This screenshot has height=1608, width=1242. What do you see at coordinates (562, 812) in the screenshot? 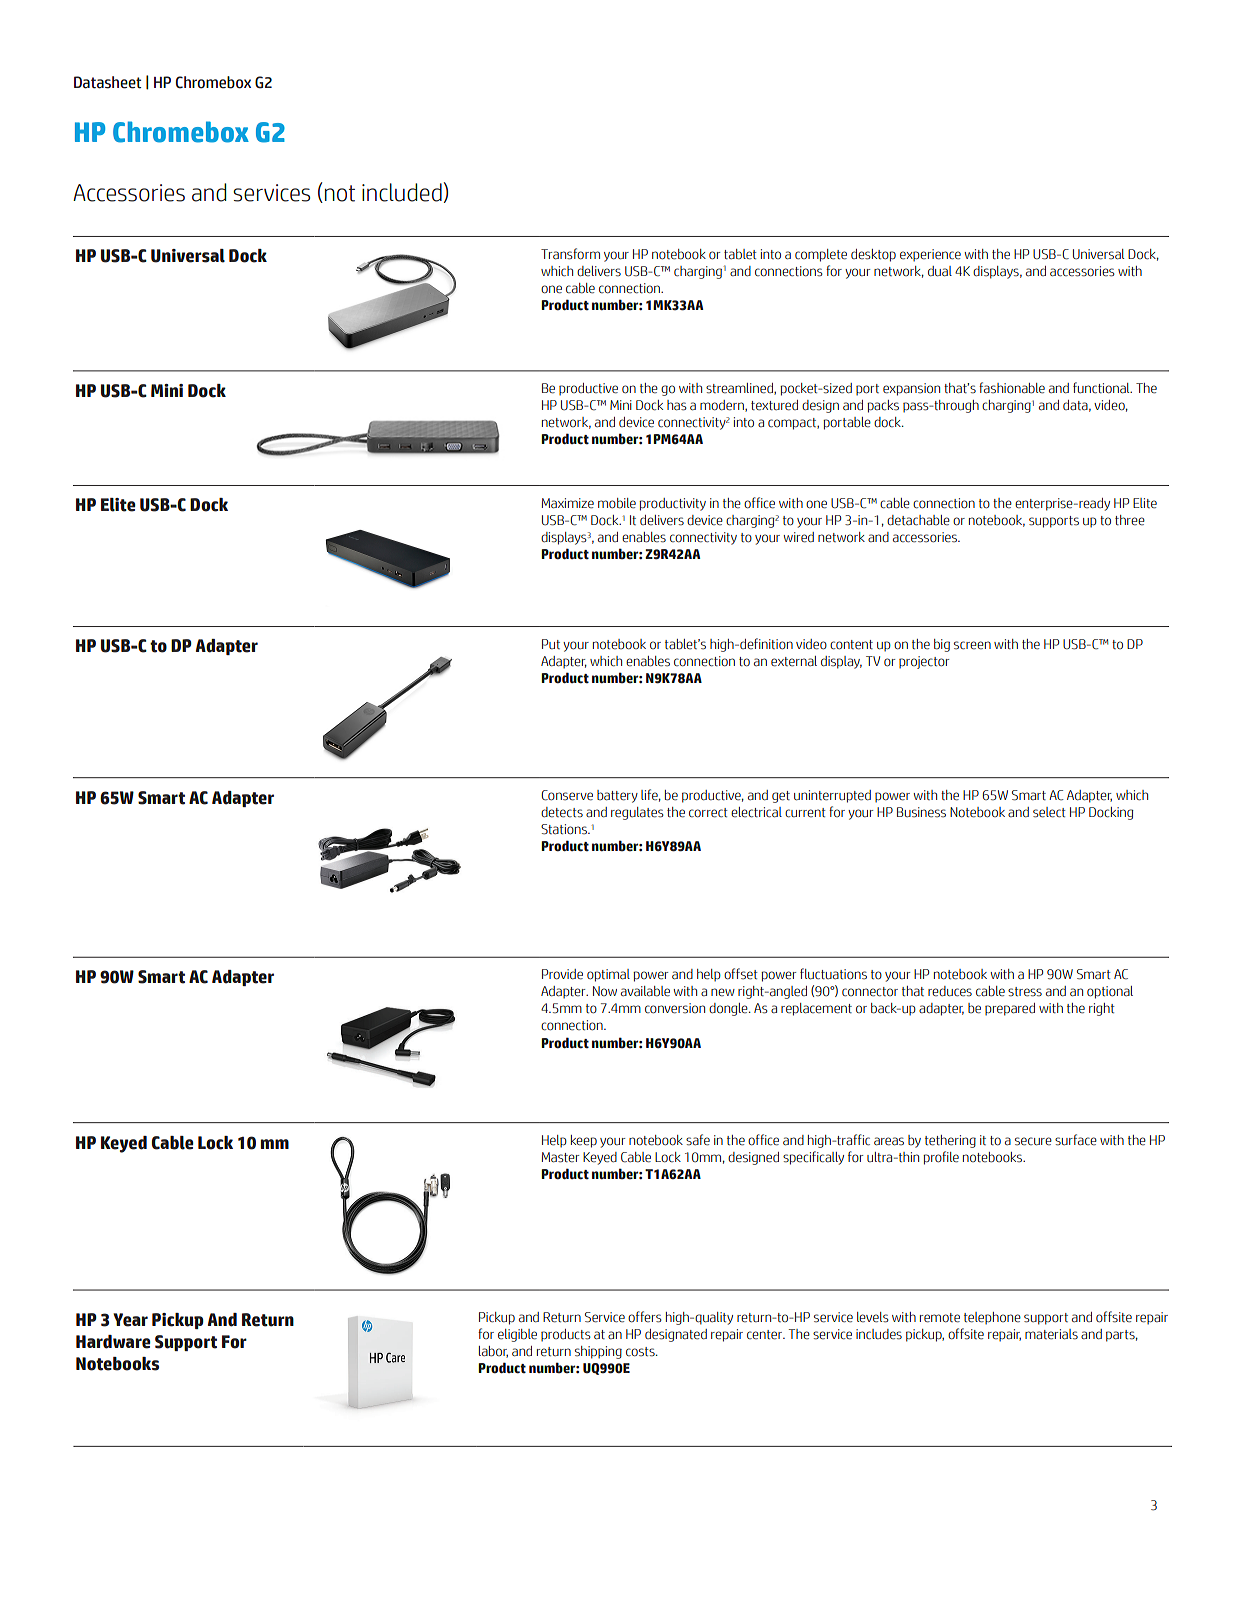
I see `detects` at bounding box center [562, 812].
